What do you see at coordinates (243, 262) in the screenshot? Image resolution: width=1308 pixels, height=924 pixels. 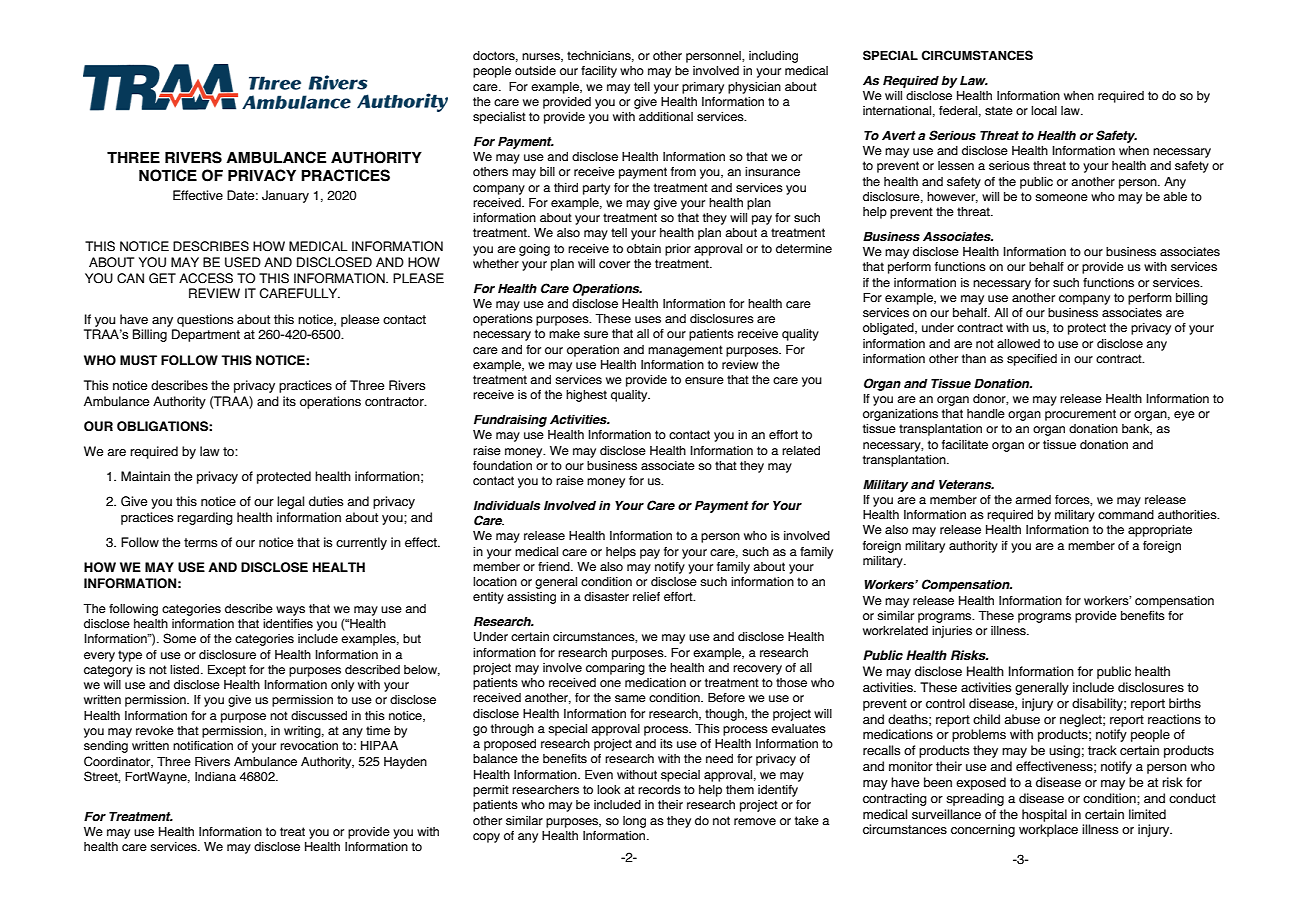 I see `USED` at bounding box center [243, 262].
